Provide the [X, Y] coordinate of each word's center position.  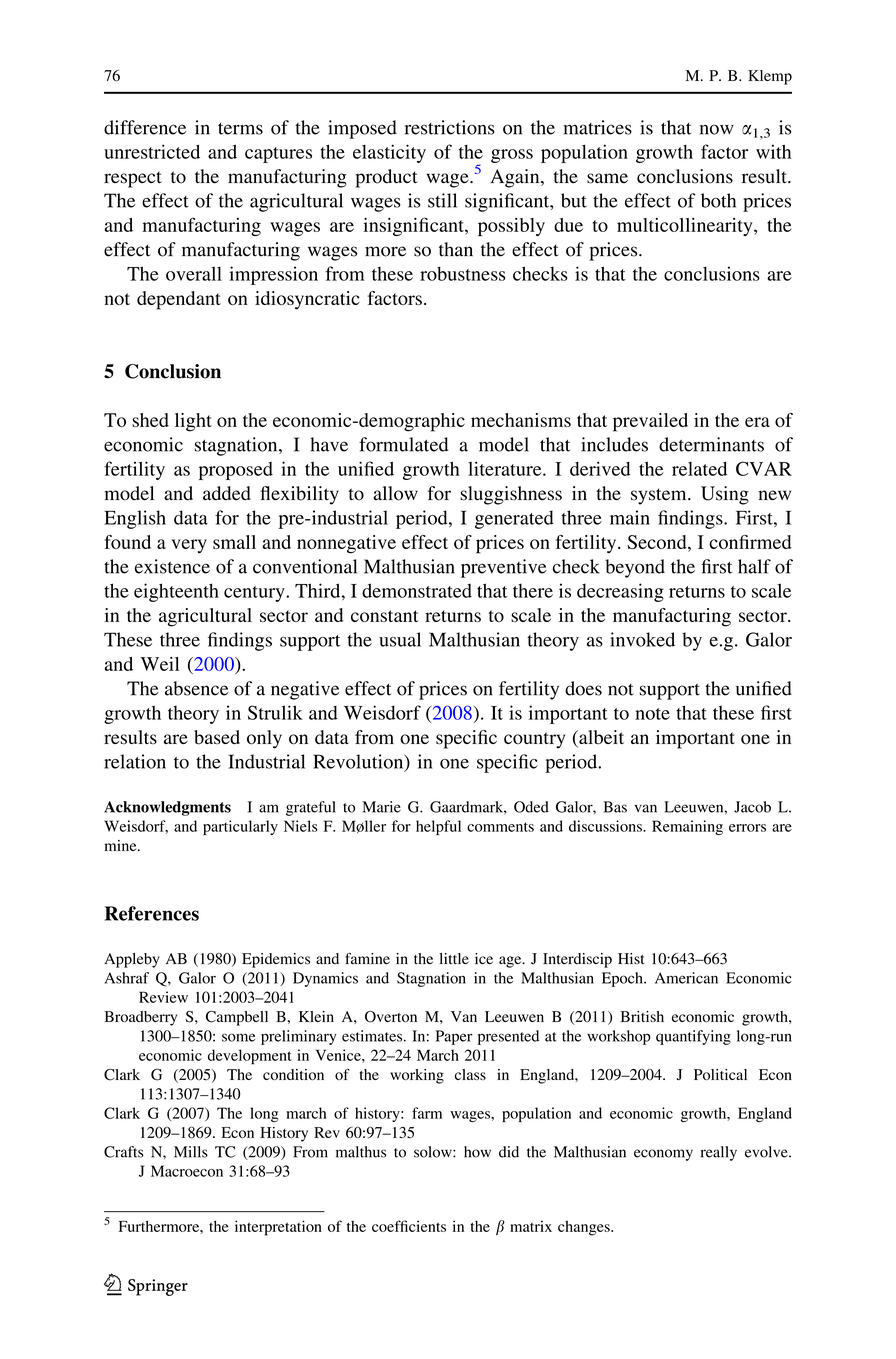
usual [400, 639]
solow [434, 1152]
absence [197, 688]
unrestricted [152, 151]
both [718, 200]
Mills [191, 1152]
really [718, 1153]
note [653, 714]
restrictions [450, 127]
